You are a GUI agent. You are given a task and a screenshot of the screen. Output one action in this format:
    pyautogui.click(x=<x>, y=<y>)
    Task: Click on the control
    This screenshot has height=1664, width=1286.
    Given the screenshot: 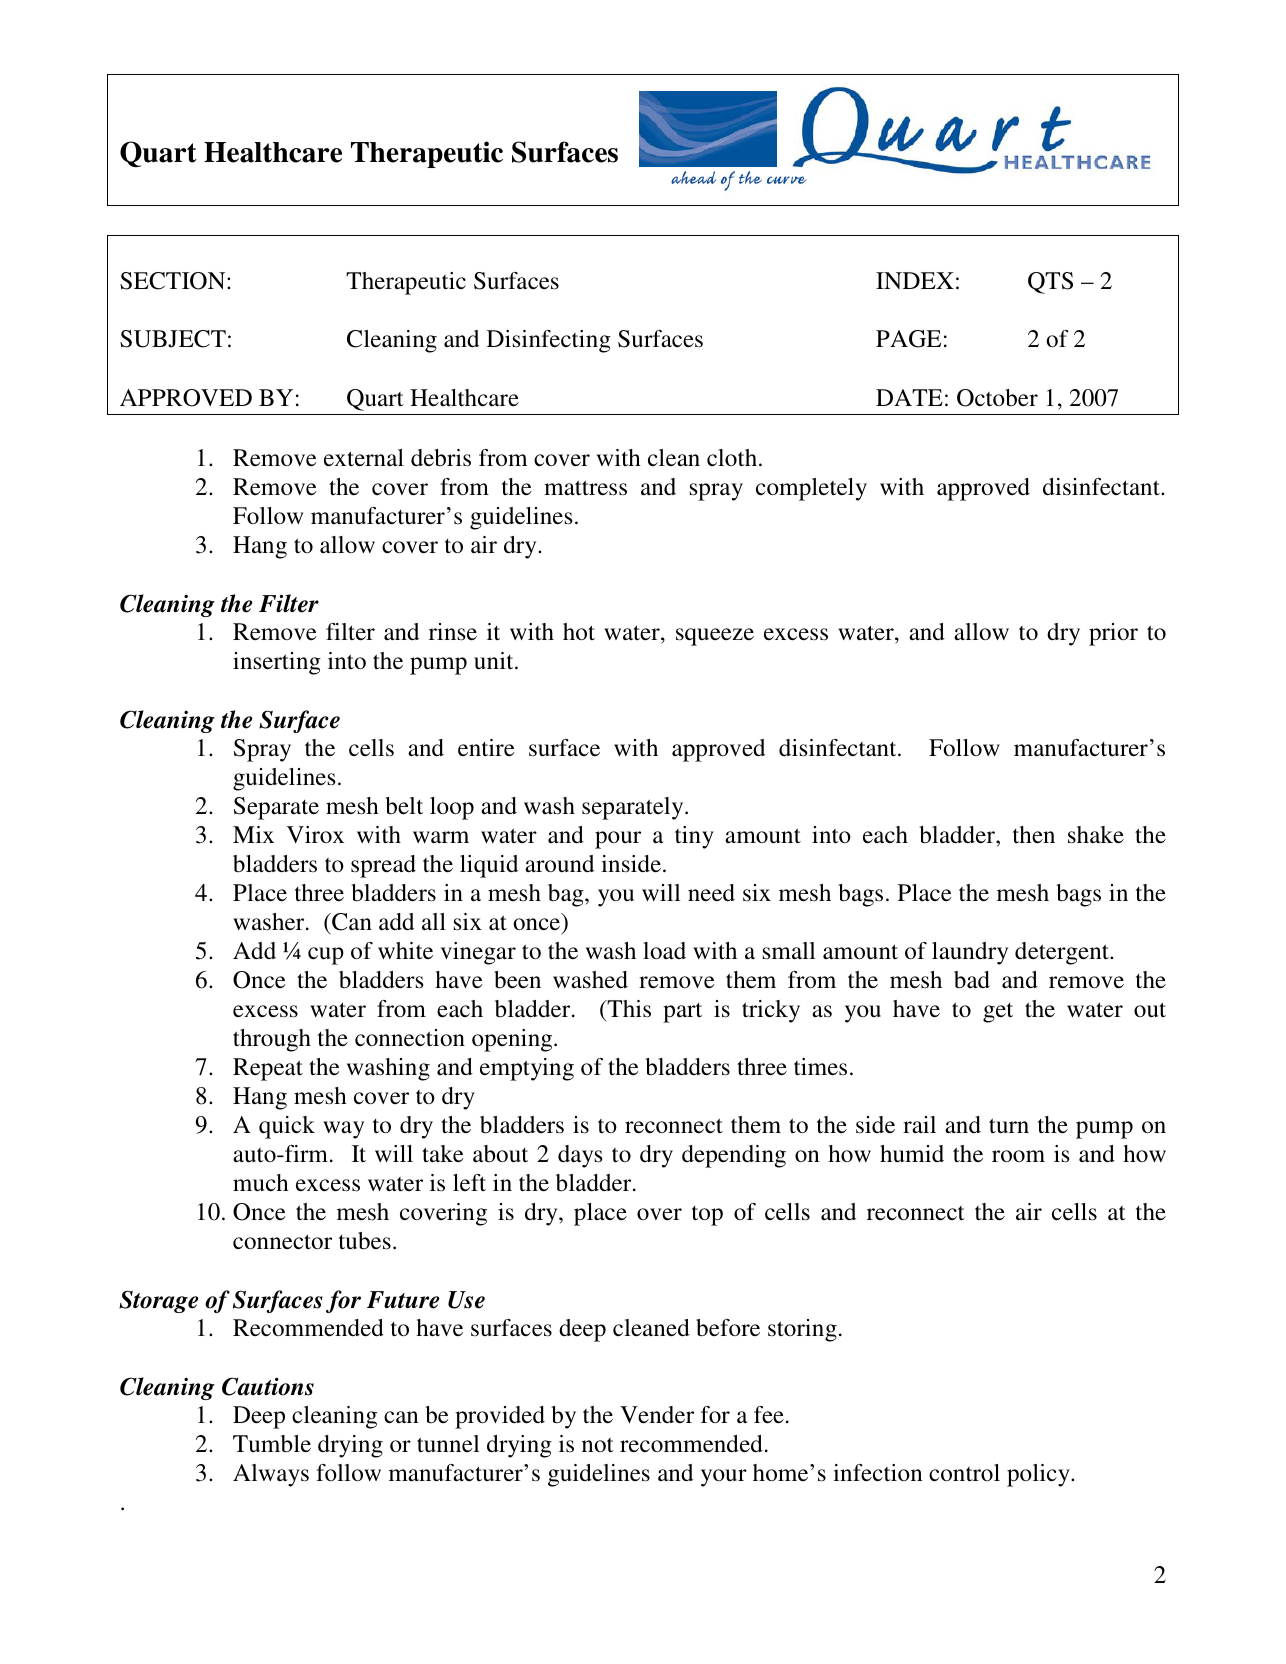 What is the action you would take?
    pyautogui.click(x=964, y=1473)
